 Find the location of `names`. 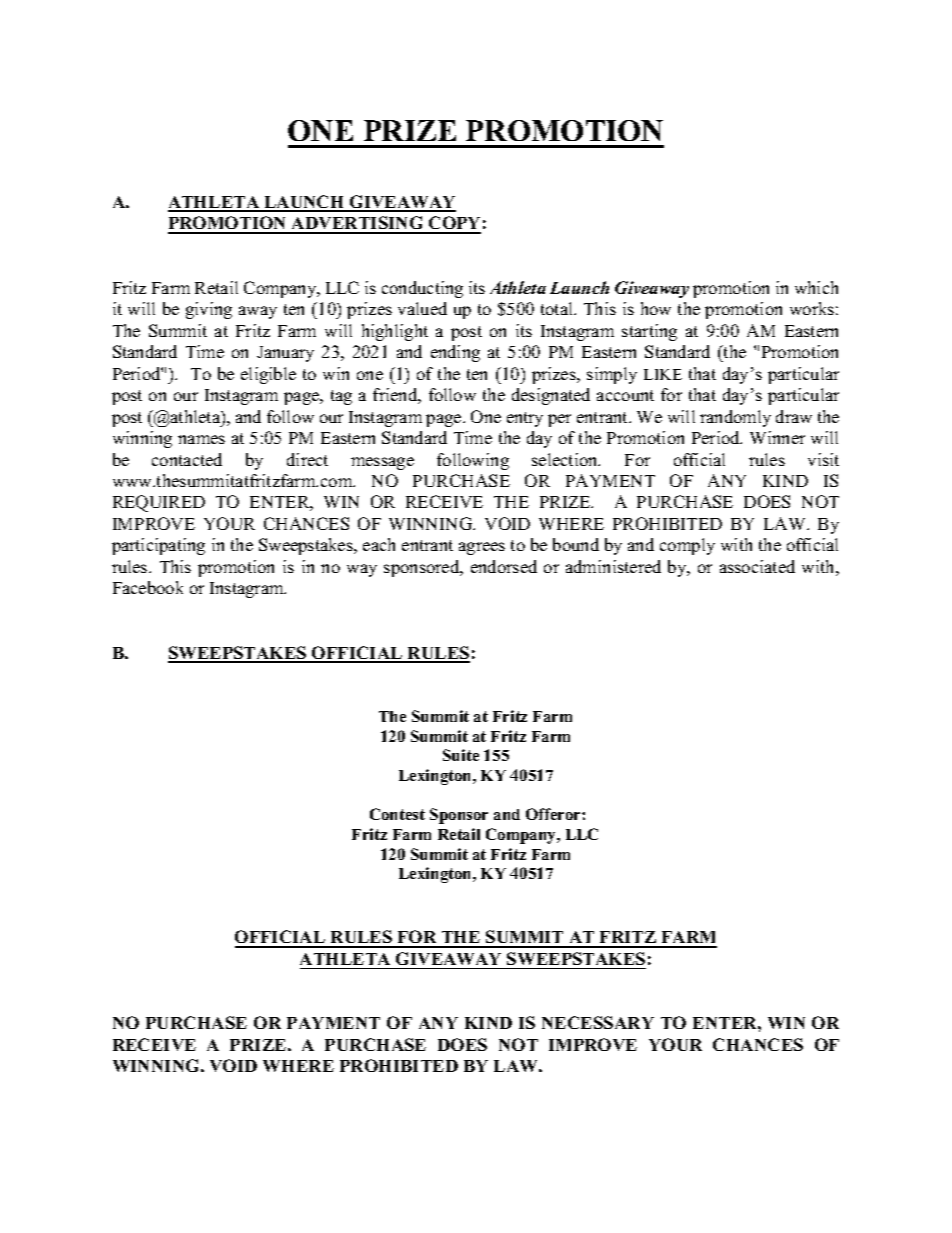

names is located at coordinates (201, 439).
